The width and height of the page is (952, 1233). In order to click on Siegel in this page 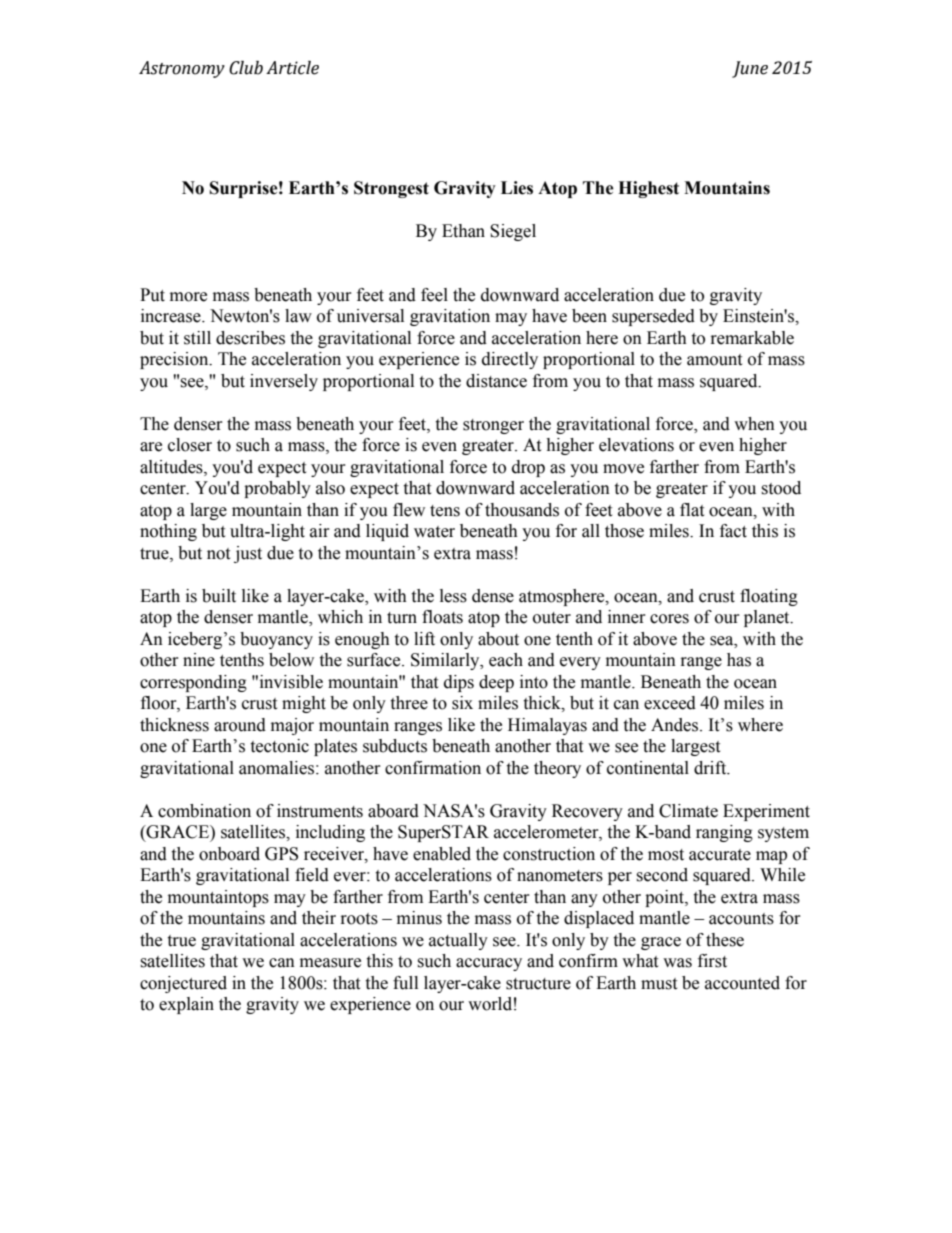, I will do `click(513, 232)`.
